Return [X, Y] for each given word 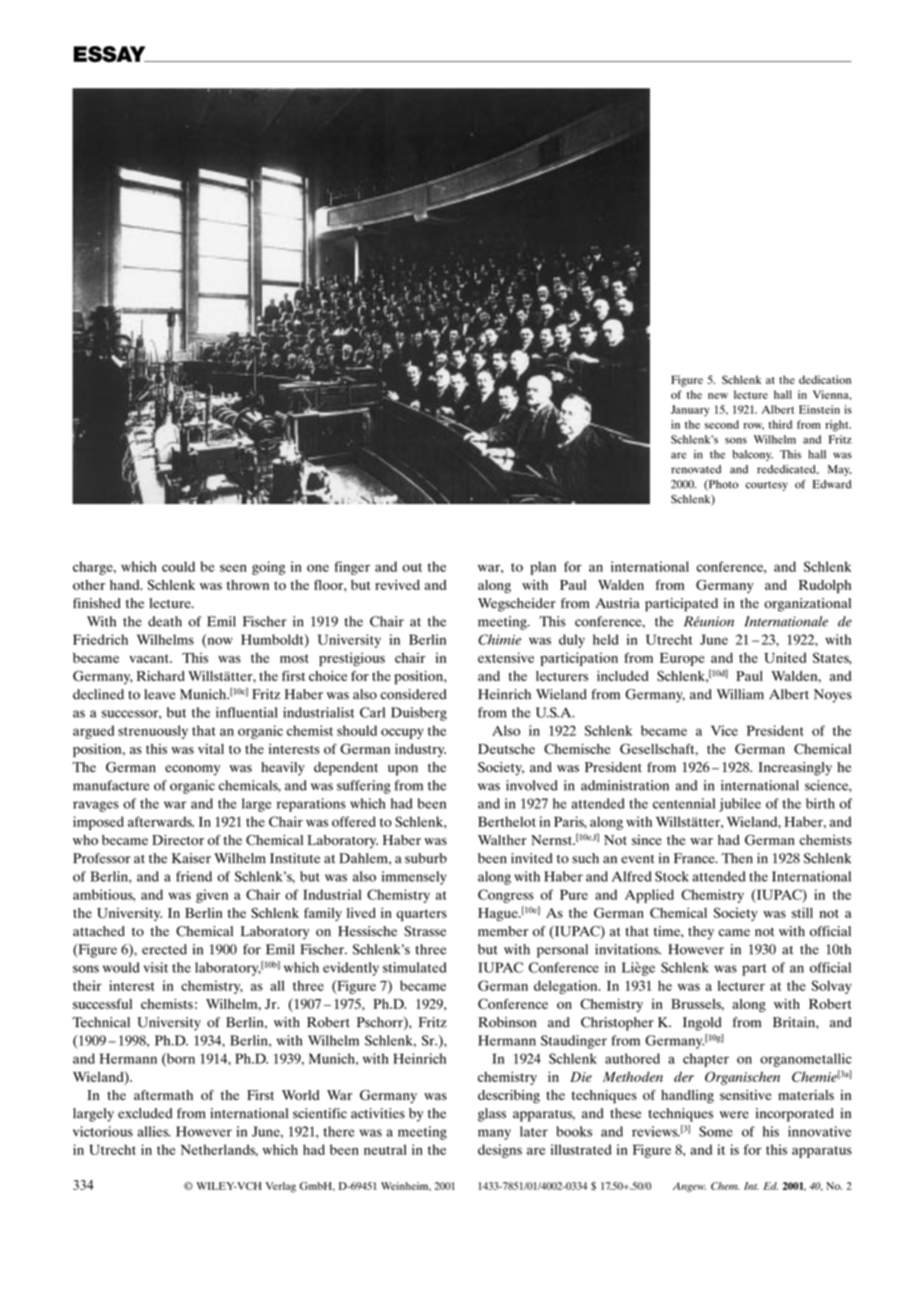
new [718, 396]
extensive [506, 657]
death [165, 621]
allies [154, 1131]
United [785, 657]
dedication [825, 379]
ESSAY [111, 54]
